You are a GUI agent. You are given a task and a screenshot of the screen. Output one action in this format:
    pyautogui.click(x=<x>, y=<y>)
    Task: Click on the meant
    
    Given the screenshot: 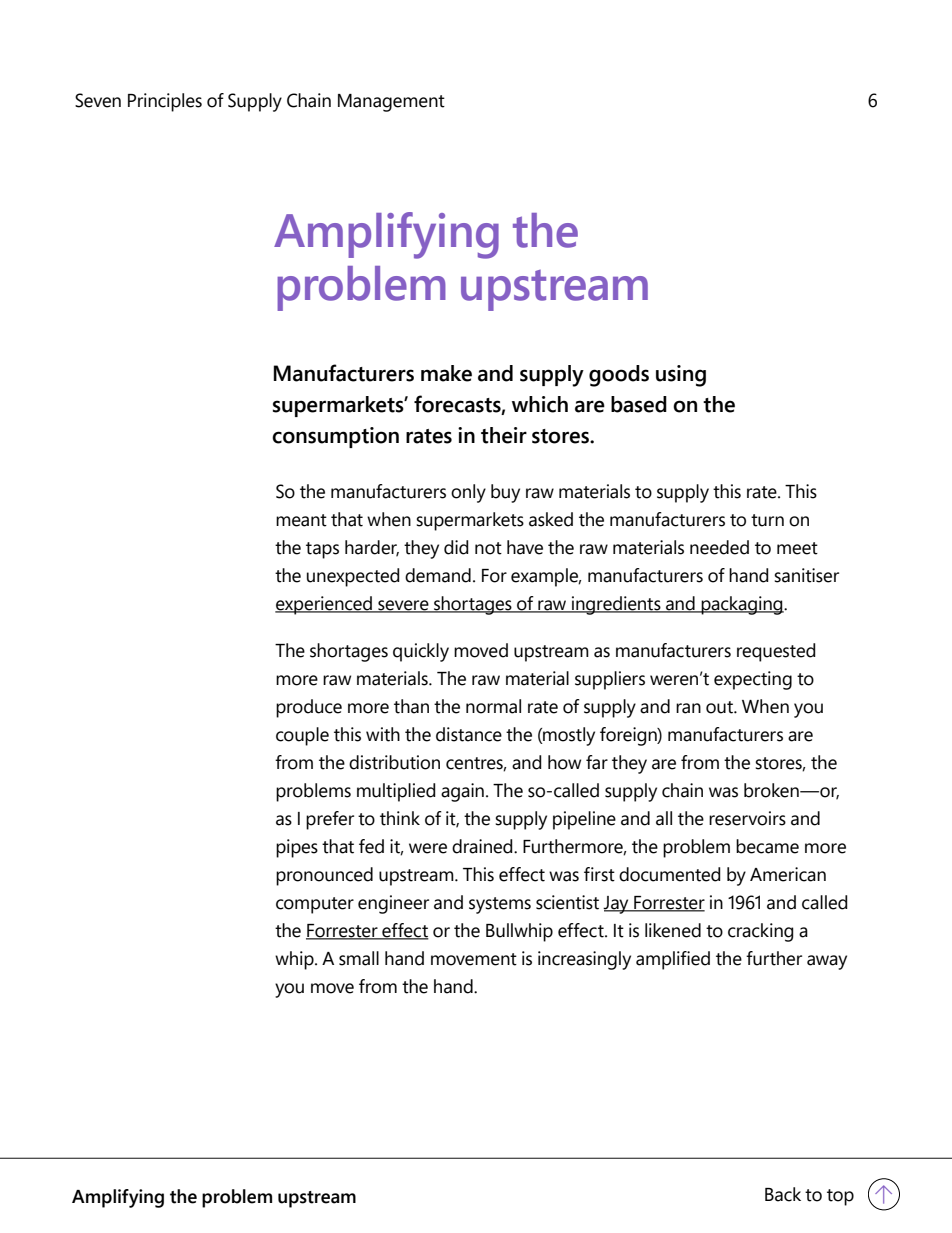 What is the action you would take?
    pyautogui.click(x=301, y=520)
